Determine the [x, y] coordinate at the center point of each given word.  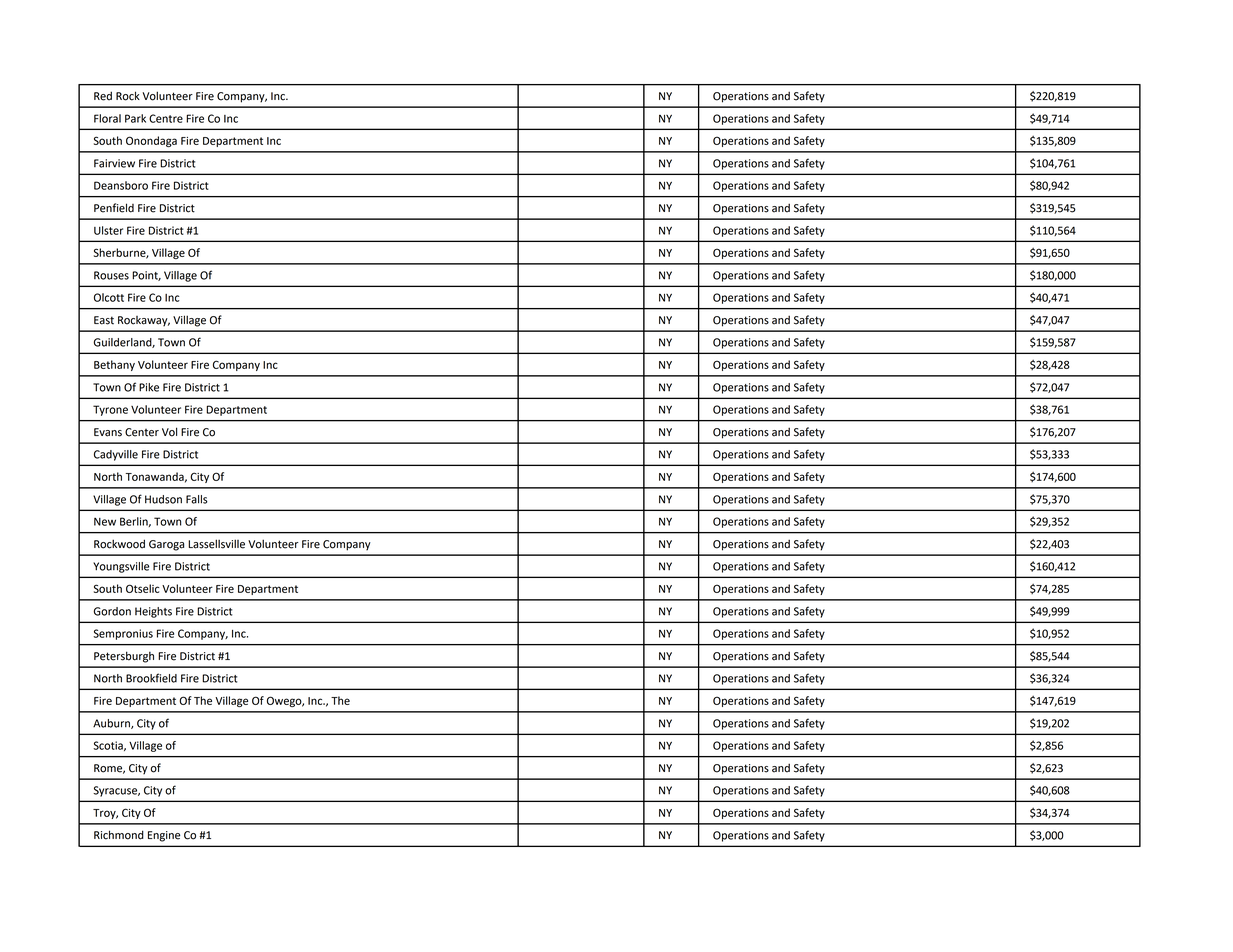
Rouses [111, 275]
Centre [166, 118]
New [105, 522]
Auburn [112, 724]
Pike [149, 387]
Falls [196, 499]
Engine [164, 836]
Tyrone [110, 410]
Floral [107, 118]
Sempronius [123, 634]
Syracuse [116, 791]
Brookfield [151, 678]
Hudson [163, 499]
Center [142, 432]
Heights [153, 612]
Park [135, 118]
